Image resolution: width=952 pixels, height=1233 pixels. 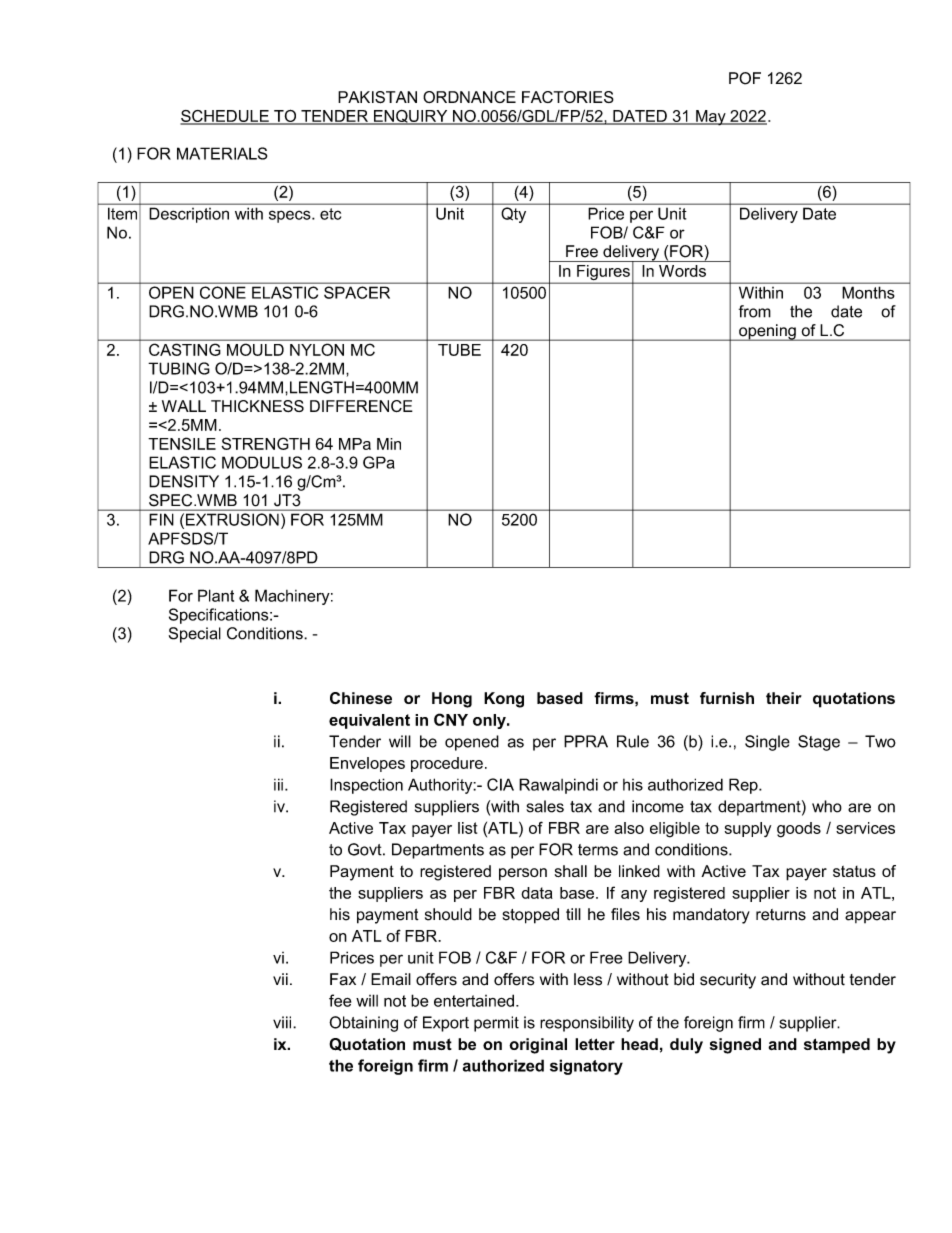 What do you see at coordinates (225, 117) in the screenshot?
I see `SCHEDULE` at bounding box center [225, 117].
